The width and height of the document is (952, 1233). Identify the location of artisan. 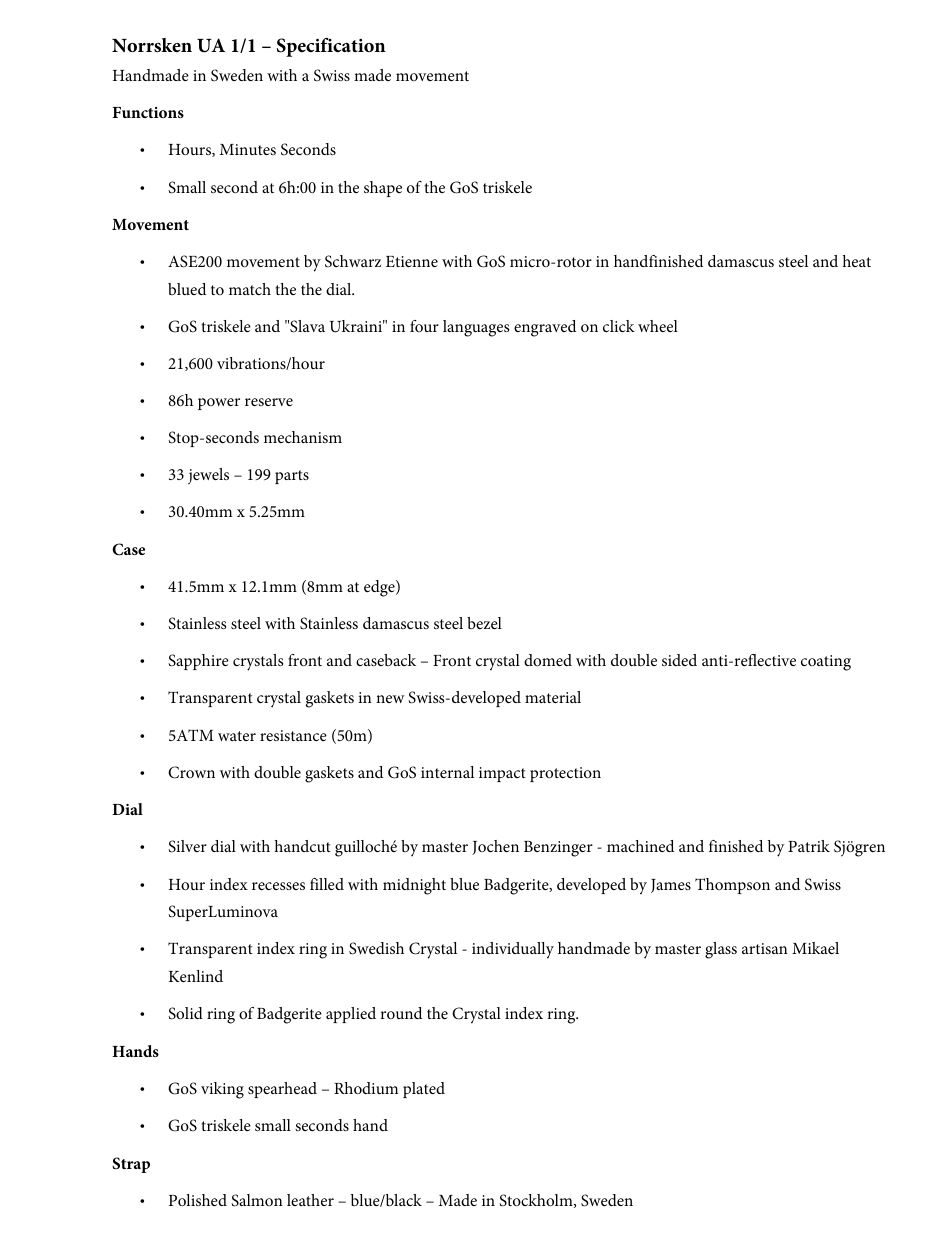
(765, 948).
